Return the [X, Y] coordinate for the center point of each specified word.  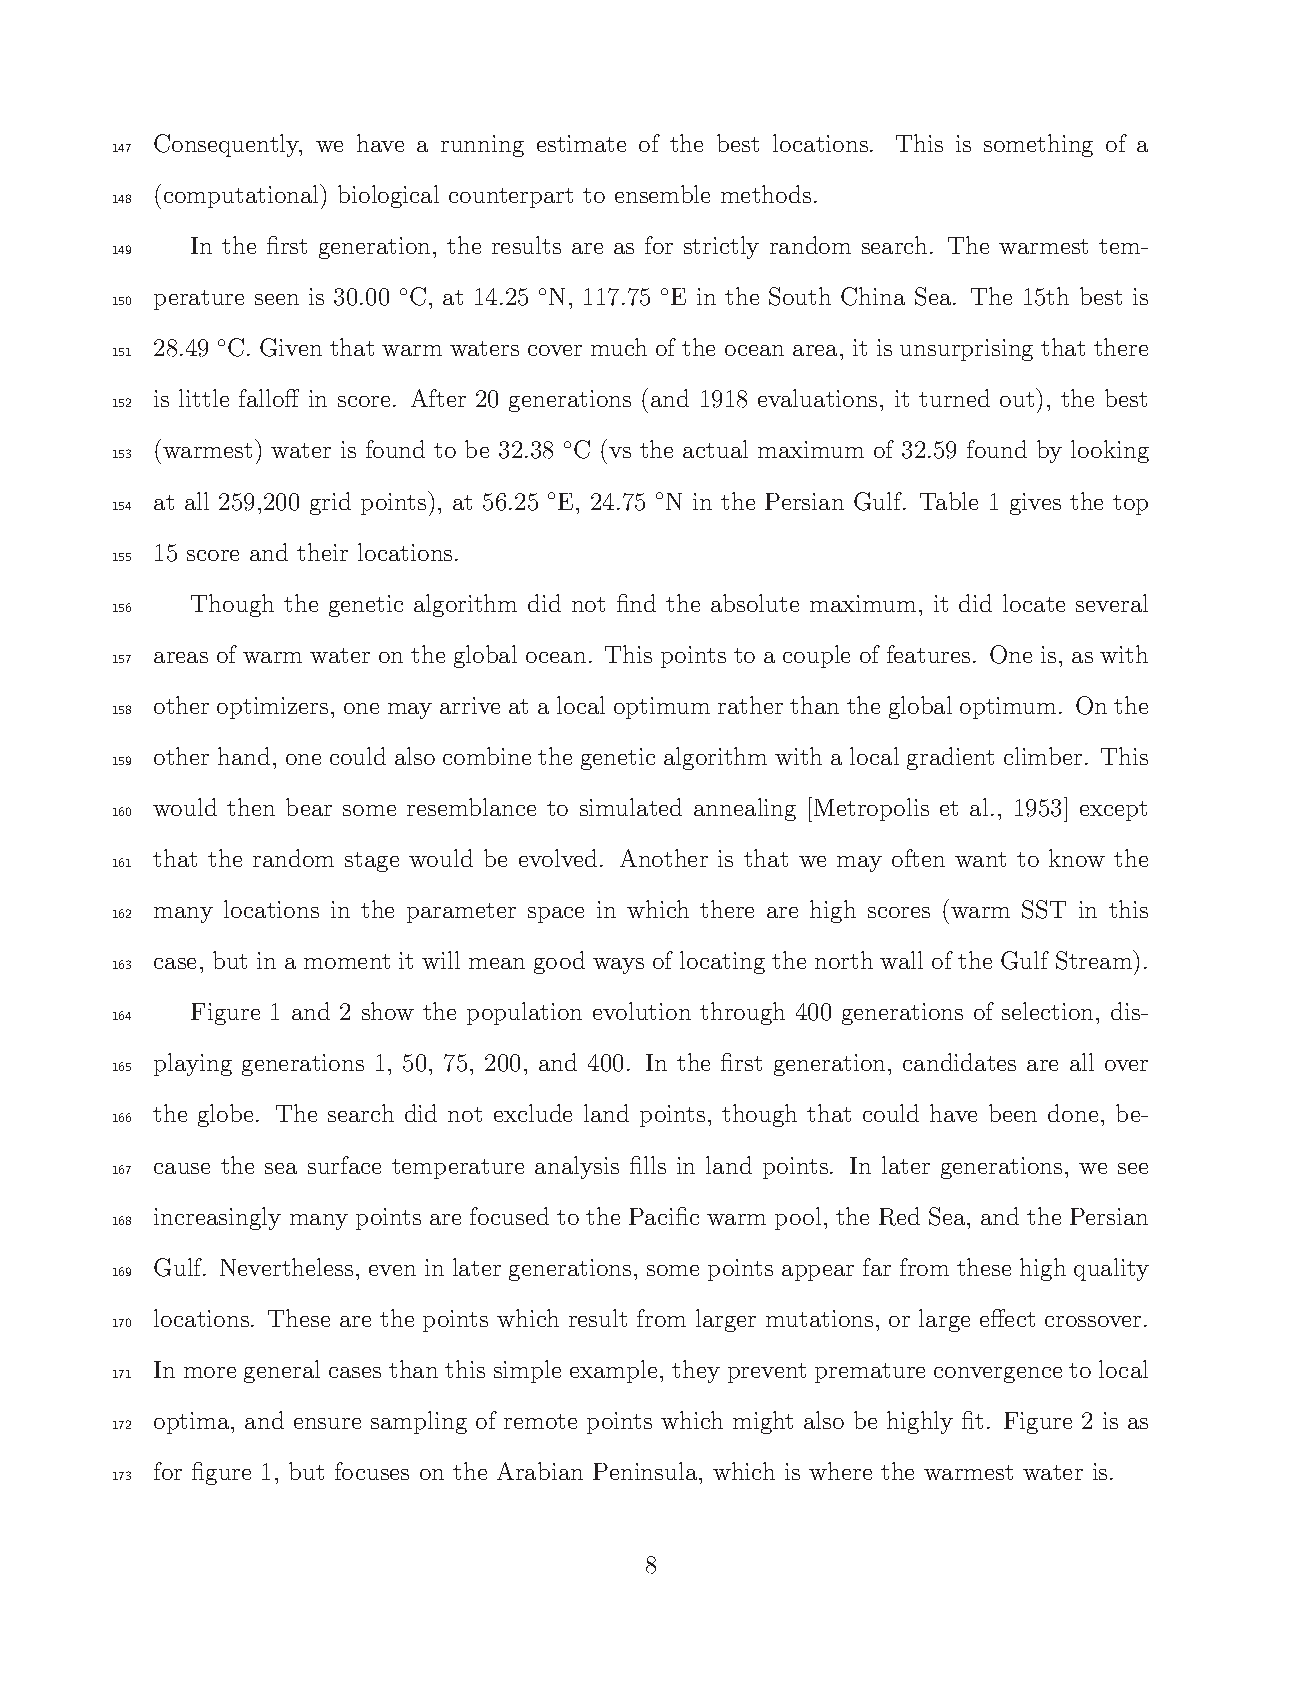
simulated [631, 807]
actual [715, 449]
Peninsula [646, 1471]
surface [344, 1165]
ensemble [662, 194]
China [873, 296]
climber [1043, 756]
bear [309, 807]
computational [243, 196]
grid [330, 503]
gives [1035, 504]
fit [972, 1420]
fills [648, 1165]
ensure [327, 1423]
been [1013, 1113]
